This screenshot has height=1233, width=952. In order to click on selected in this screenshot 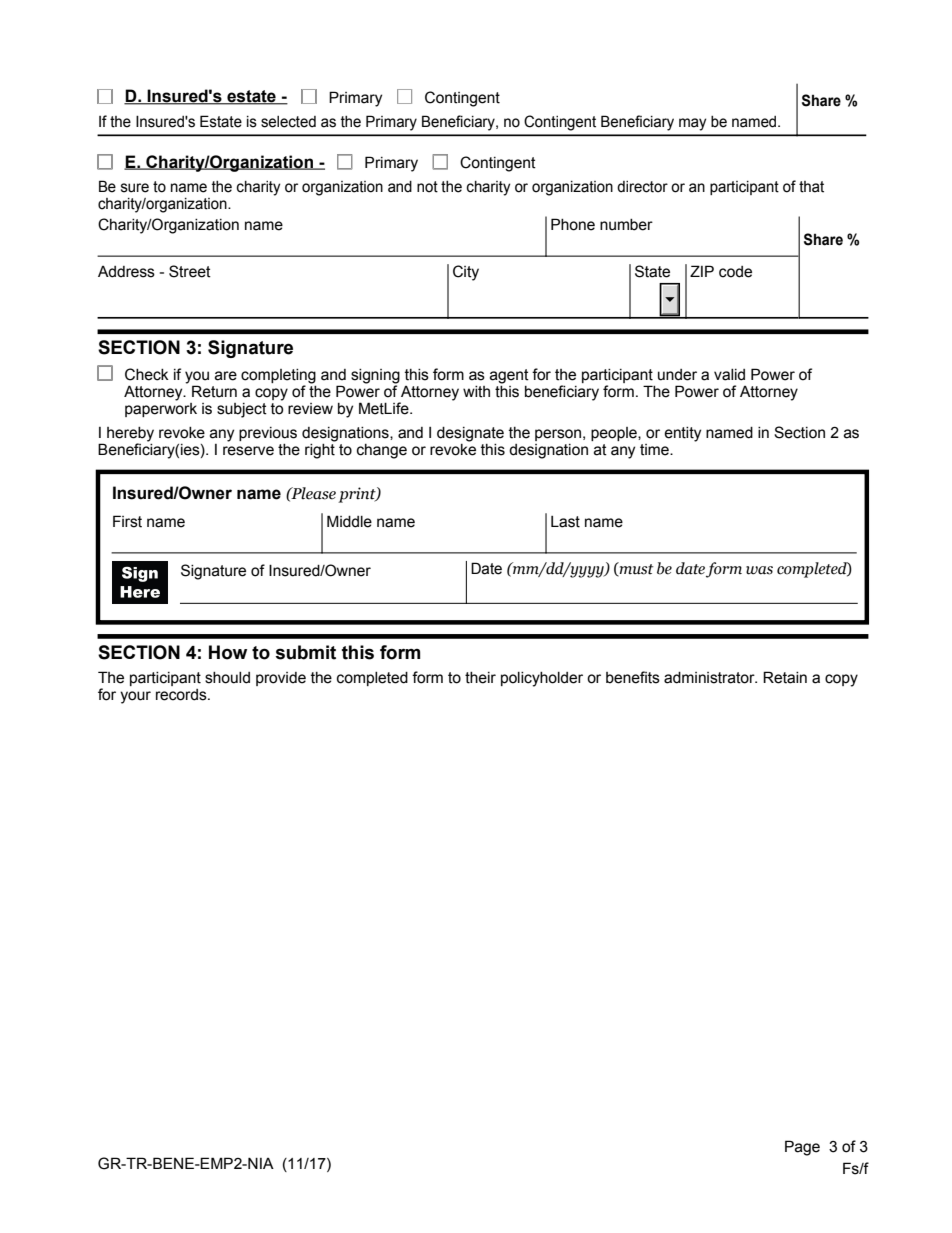, I will do `click(288, 122)`.
